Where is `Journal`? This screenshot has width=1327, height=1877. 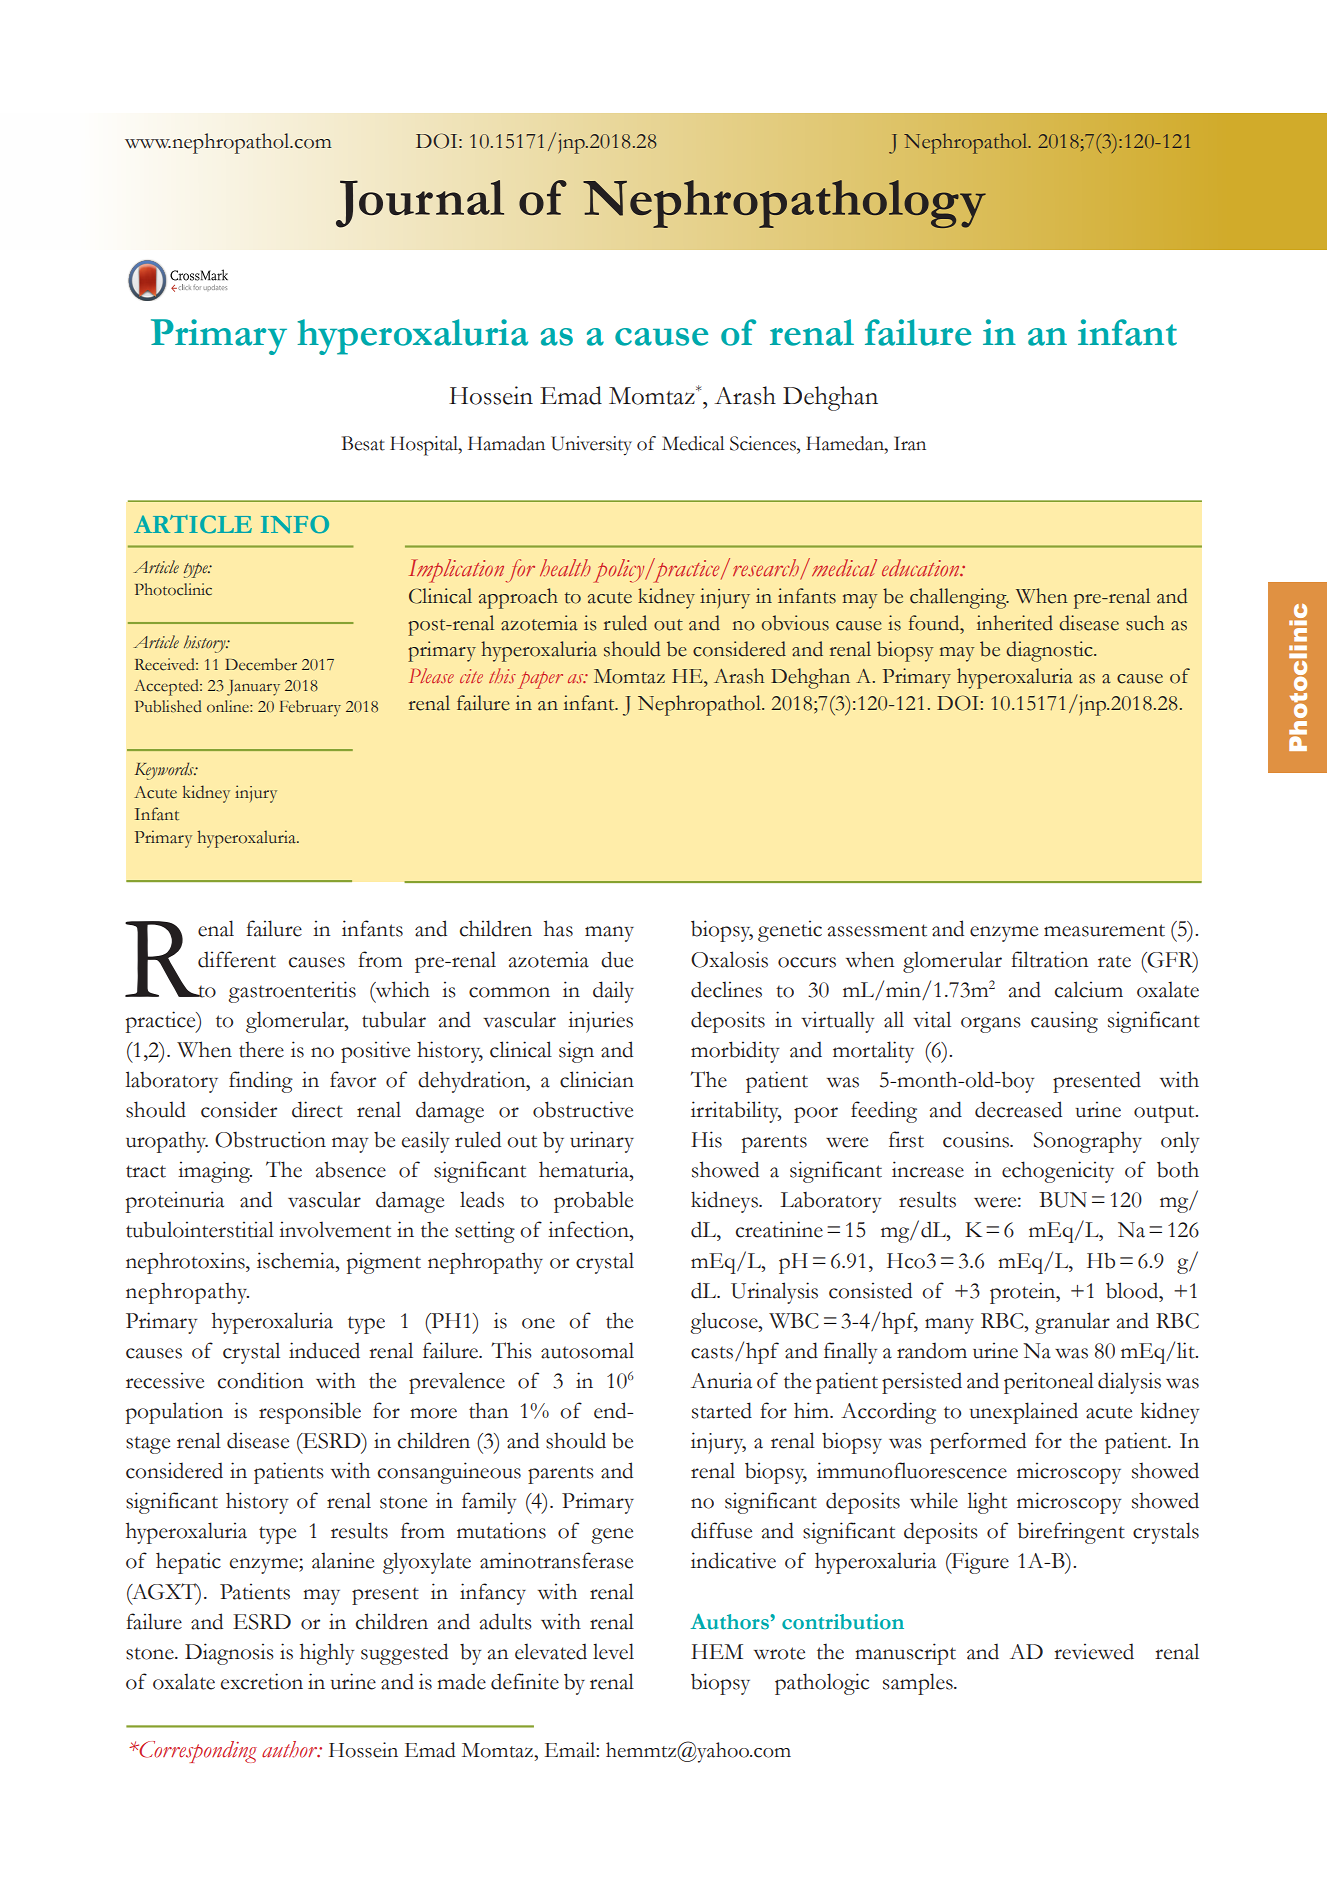
Journal is located at coordinates (420, 204).
